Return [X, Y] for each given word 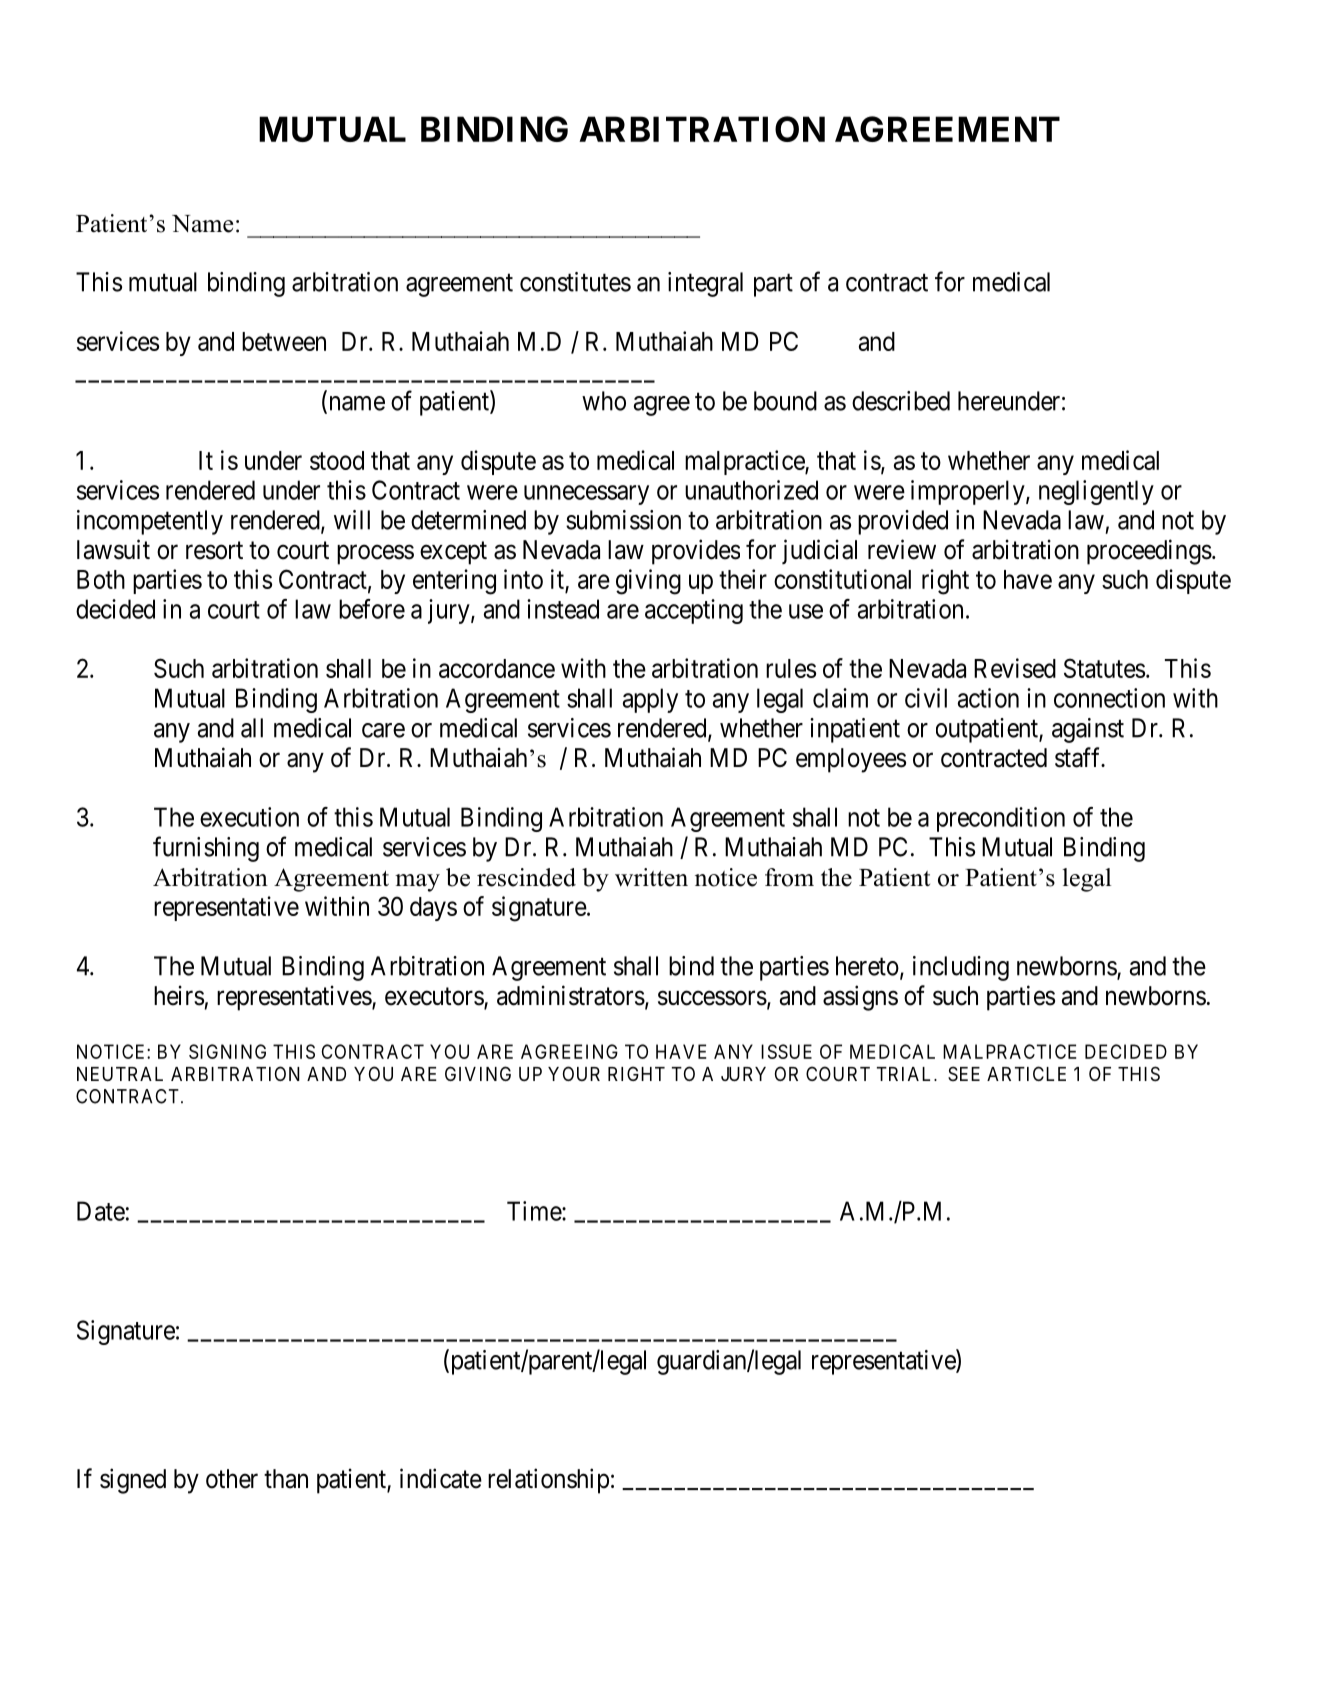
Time [535, 1211]
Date [101, 1211]
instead [563, 609]
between [284, 341]
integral [705, 284]
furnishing [206, 849]
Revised [1015, 668]
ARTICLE [1026, 1073]
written [651, 877]
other [232, 1479]
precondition [1001, 819]
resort [214, 550]
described [901, 401]
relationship [548, 1481]
